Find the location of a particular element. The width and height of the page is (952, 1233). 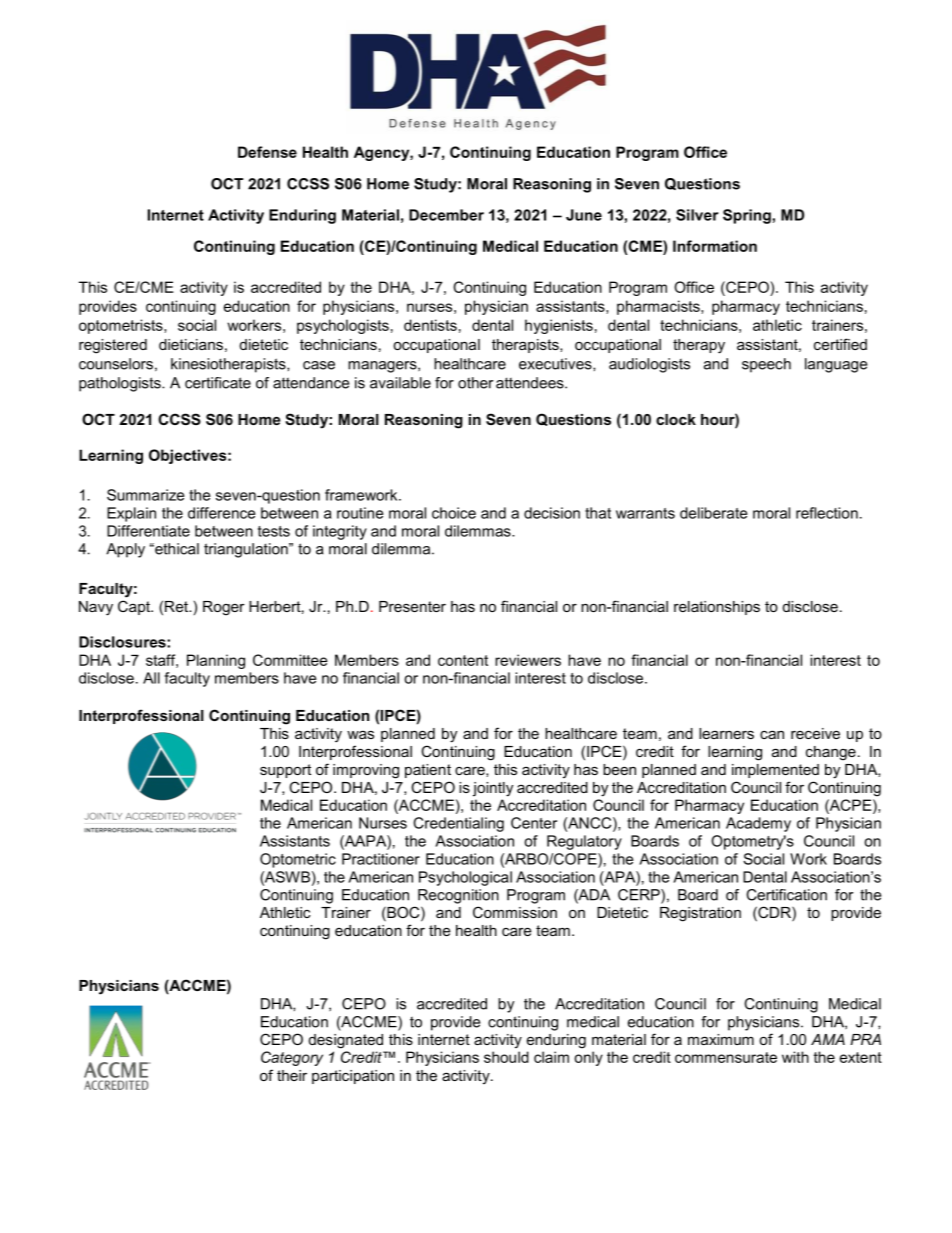

Spring is located at coordinates (747, 216).
